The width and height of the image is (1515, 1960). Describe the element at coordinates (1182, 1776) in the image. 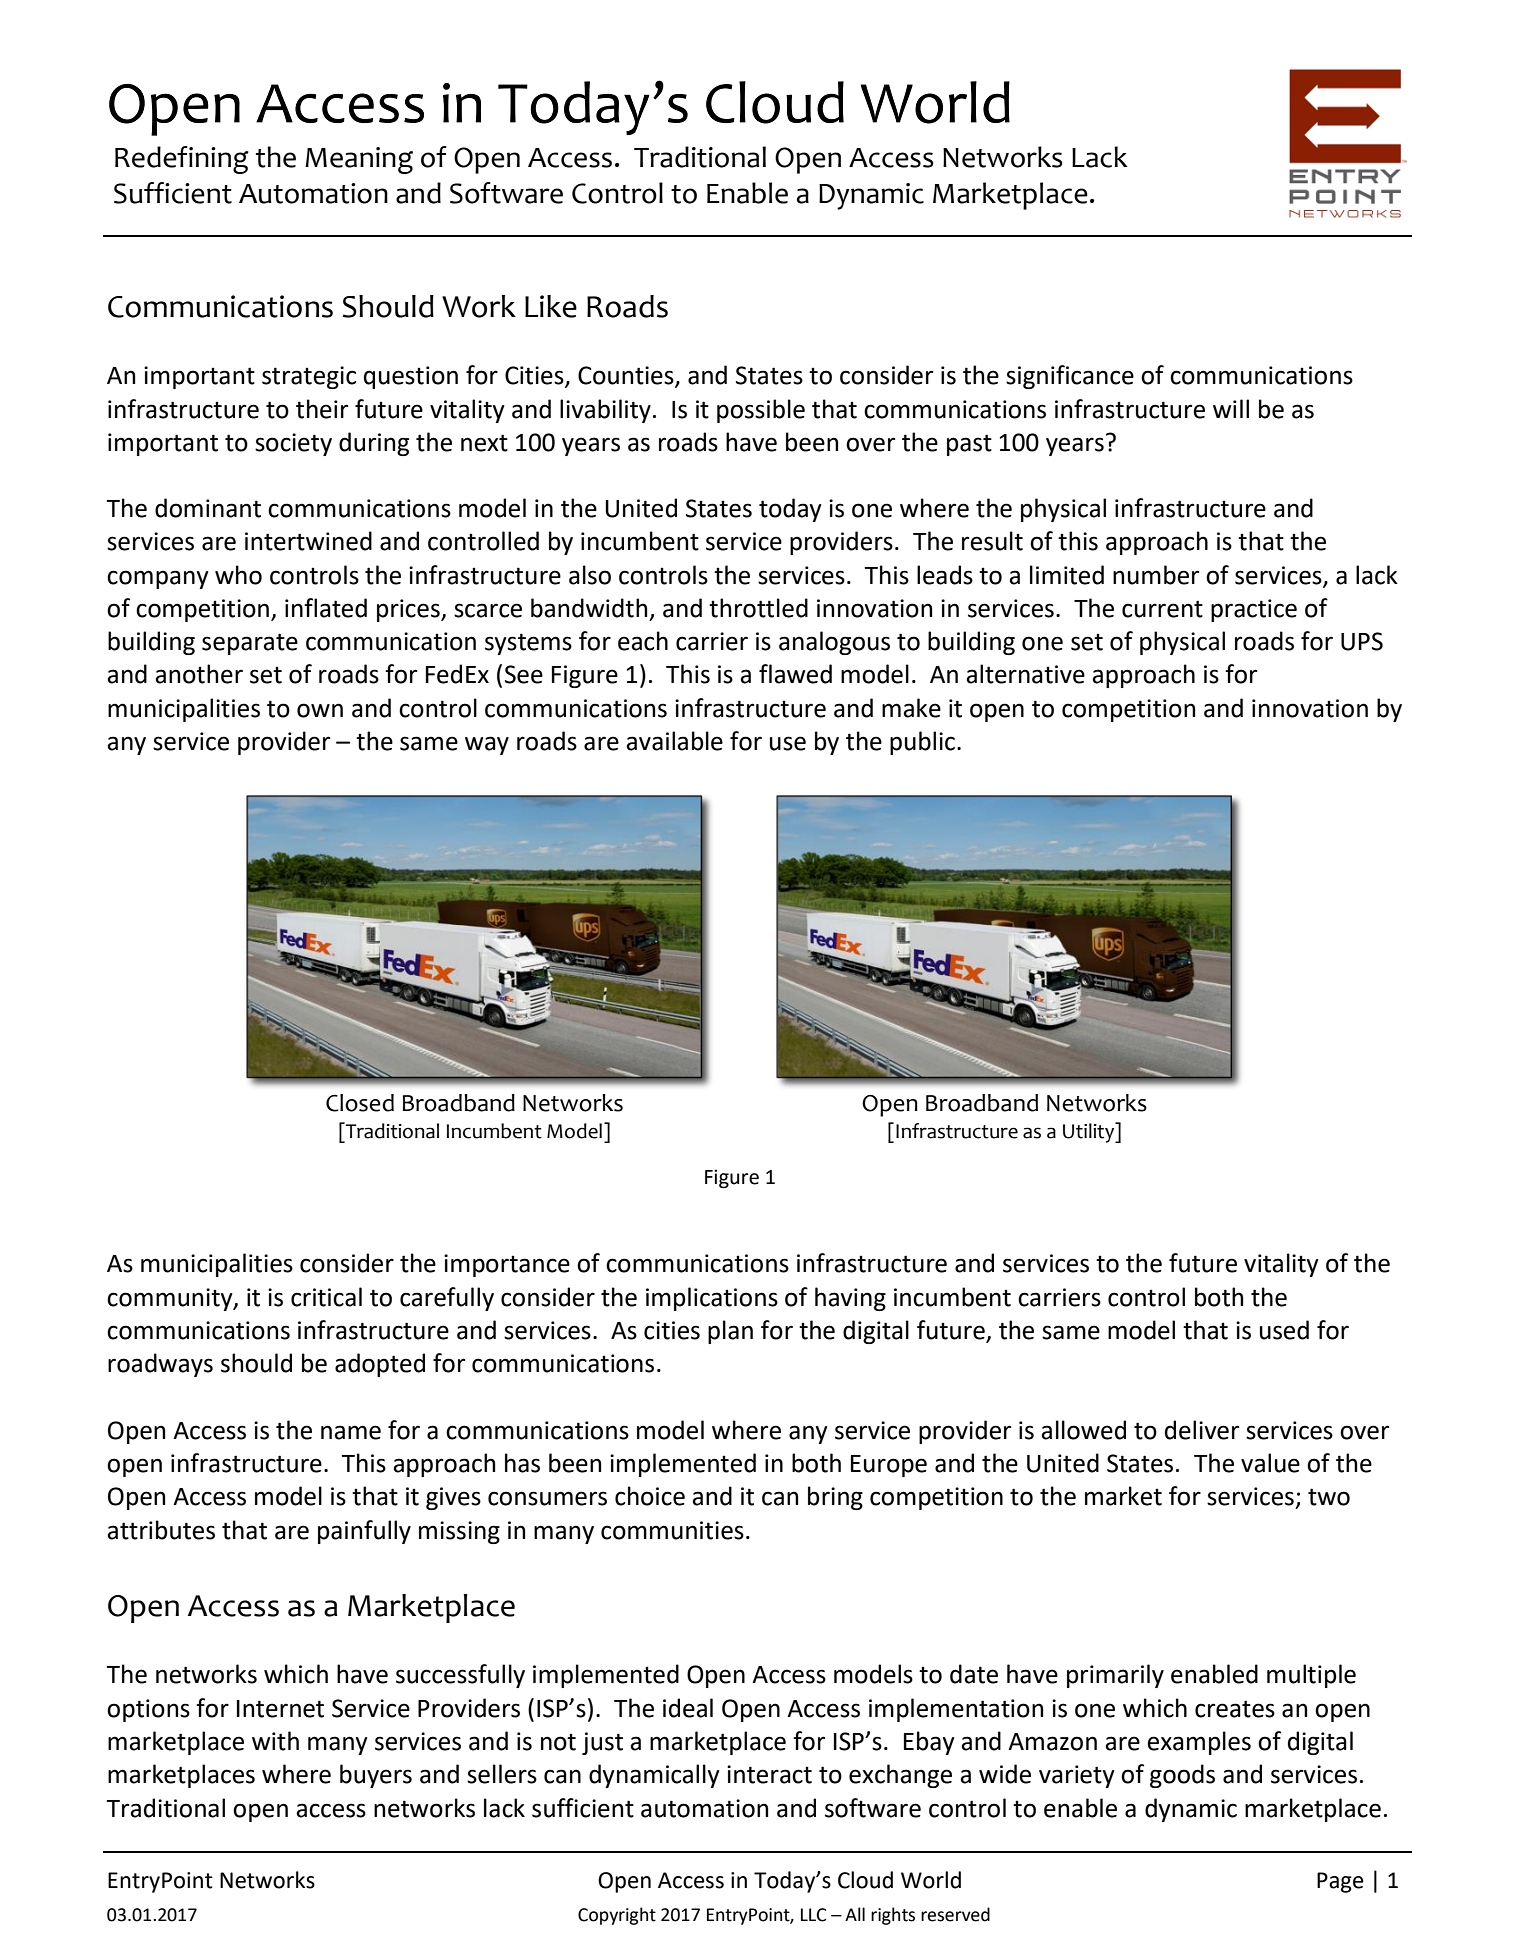

I see `goods` at that location.
